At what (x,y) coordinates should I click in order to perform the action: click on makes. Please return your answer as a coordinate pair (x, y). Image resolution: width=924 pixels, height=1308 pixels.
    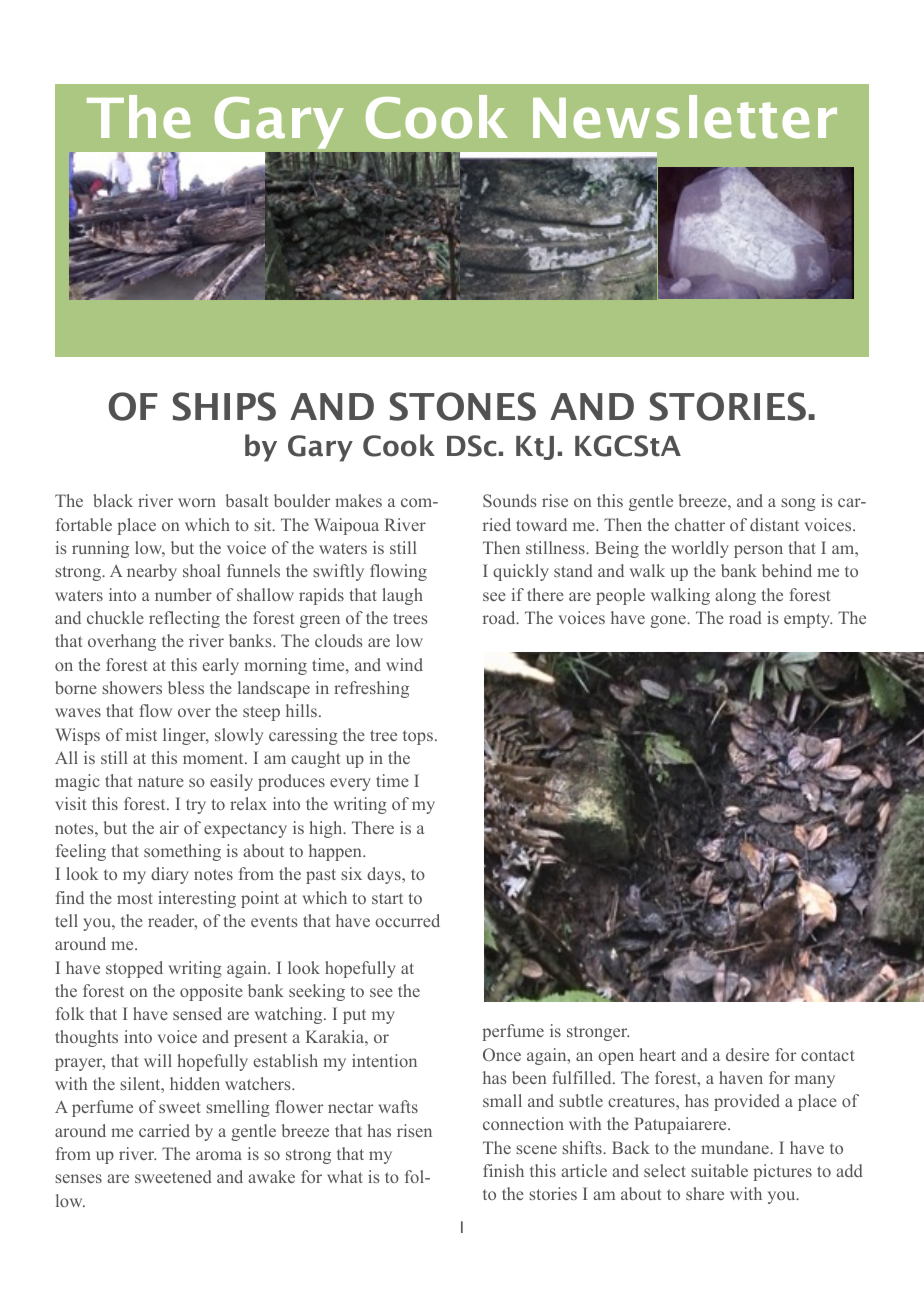
    Looking at the image, I should click on (358, 500).
